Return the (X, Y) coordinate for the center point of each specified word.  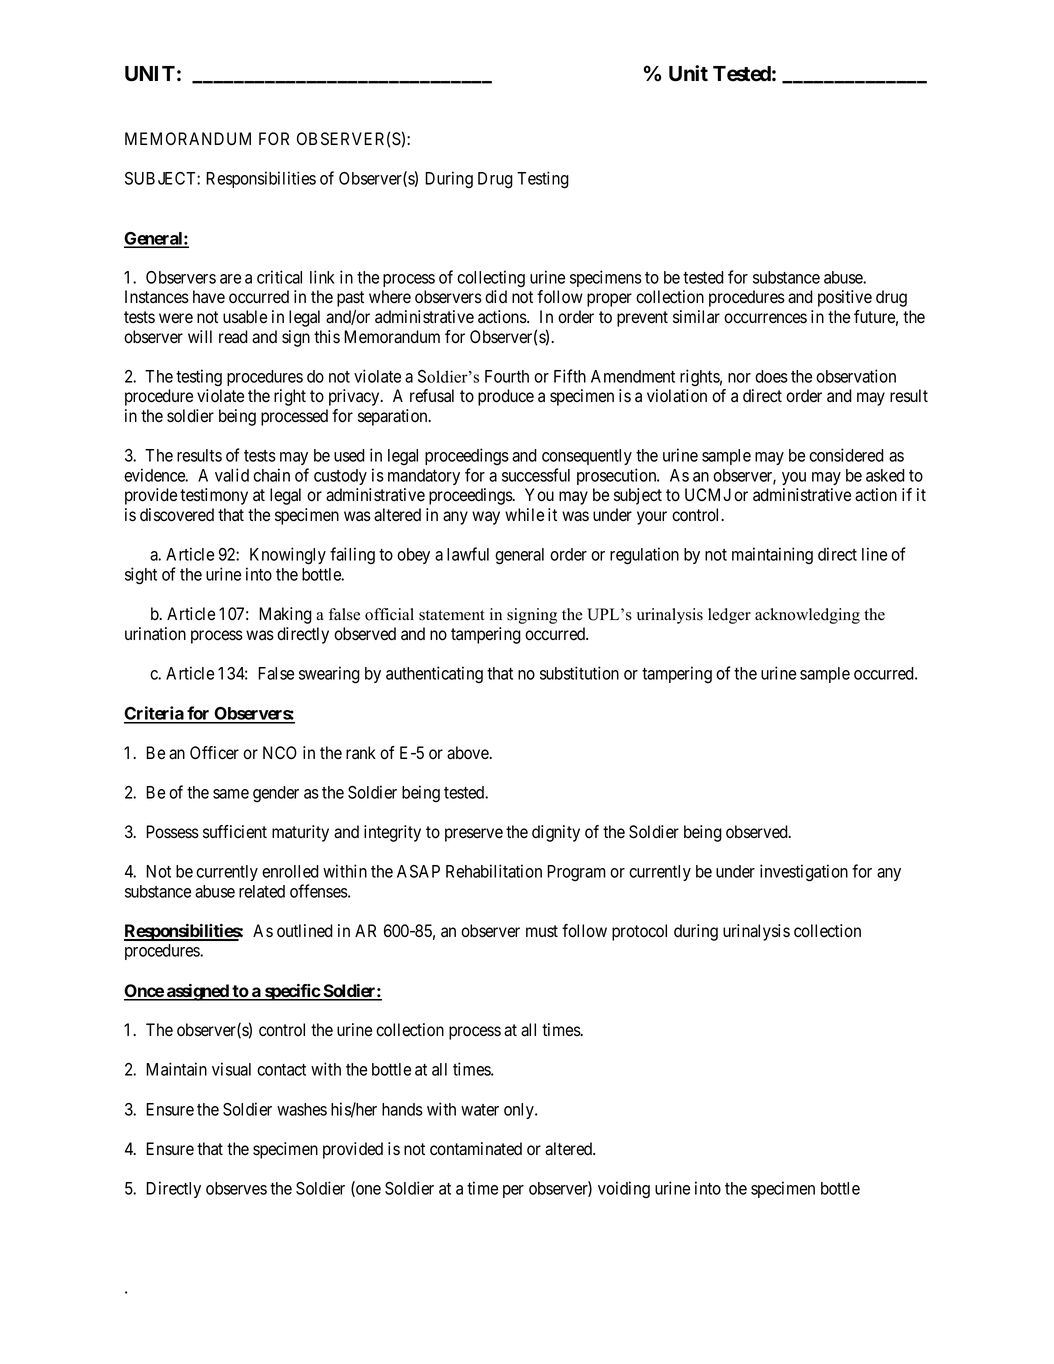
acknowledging (807, 616)
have (209, 297)
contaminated (476, 1149)
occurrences (765, 318)
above (469, 753)
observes (236, 1188)
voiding (624, 1189)
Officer (214, 753)
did (496, 297)
